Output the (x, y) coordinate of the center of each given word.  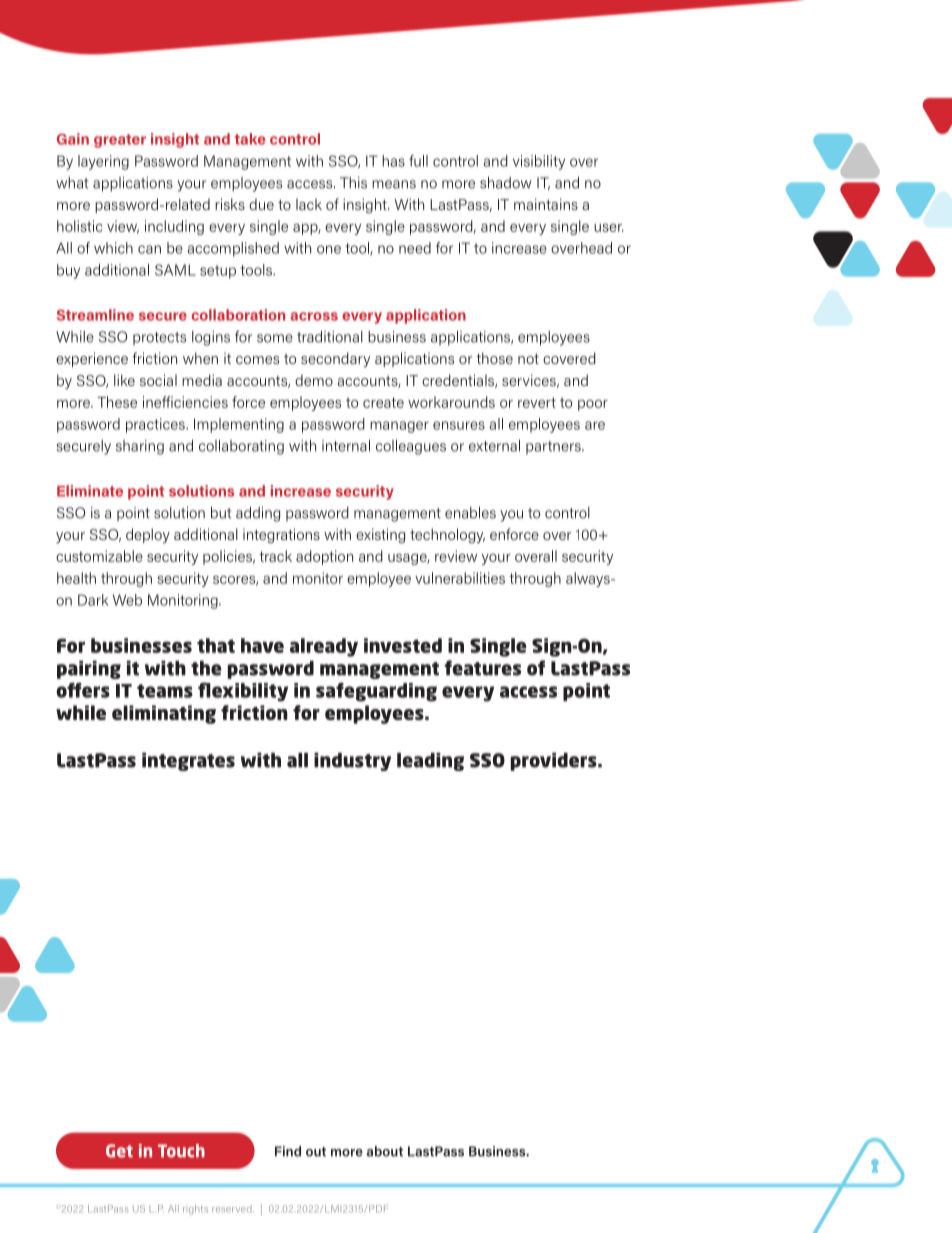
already (324, 647)
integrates (188, 761)
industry (352, 761)
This (353, 183)
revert (537, 402)
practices (156, 425)
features (482, 668)
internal (346, 446)
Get (119, 1151)
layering (103, 162)
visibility (539, 162)
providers (555, 761)
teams (165, 691)
